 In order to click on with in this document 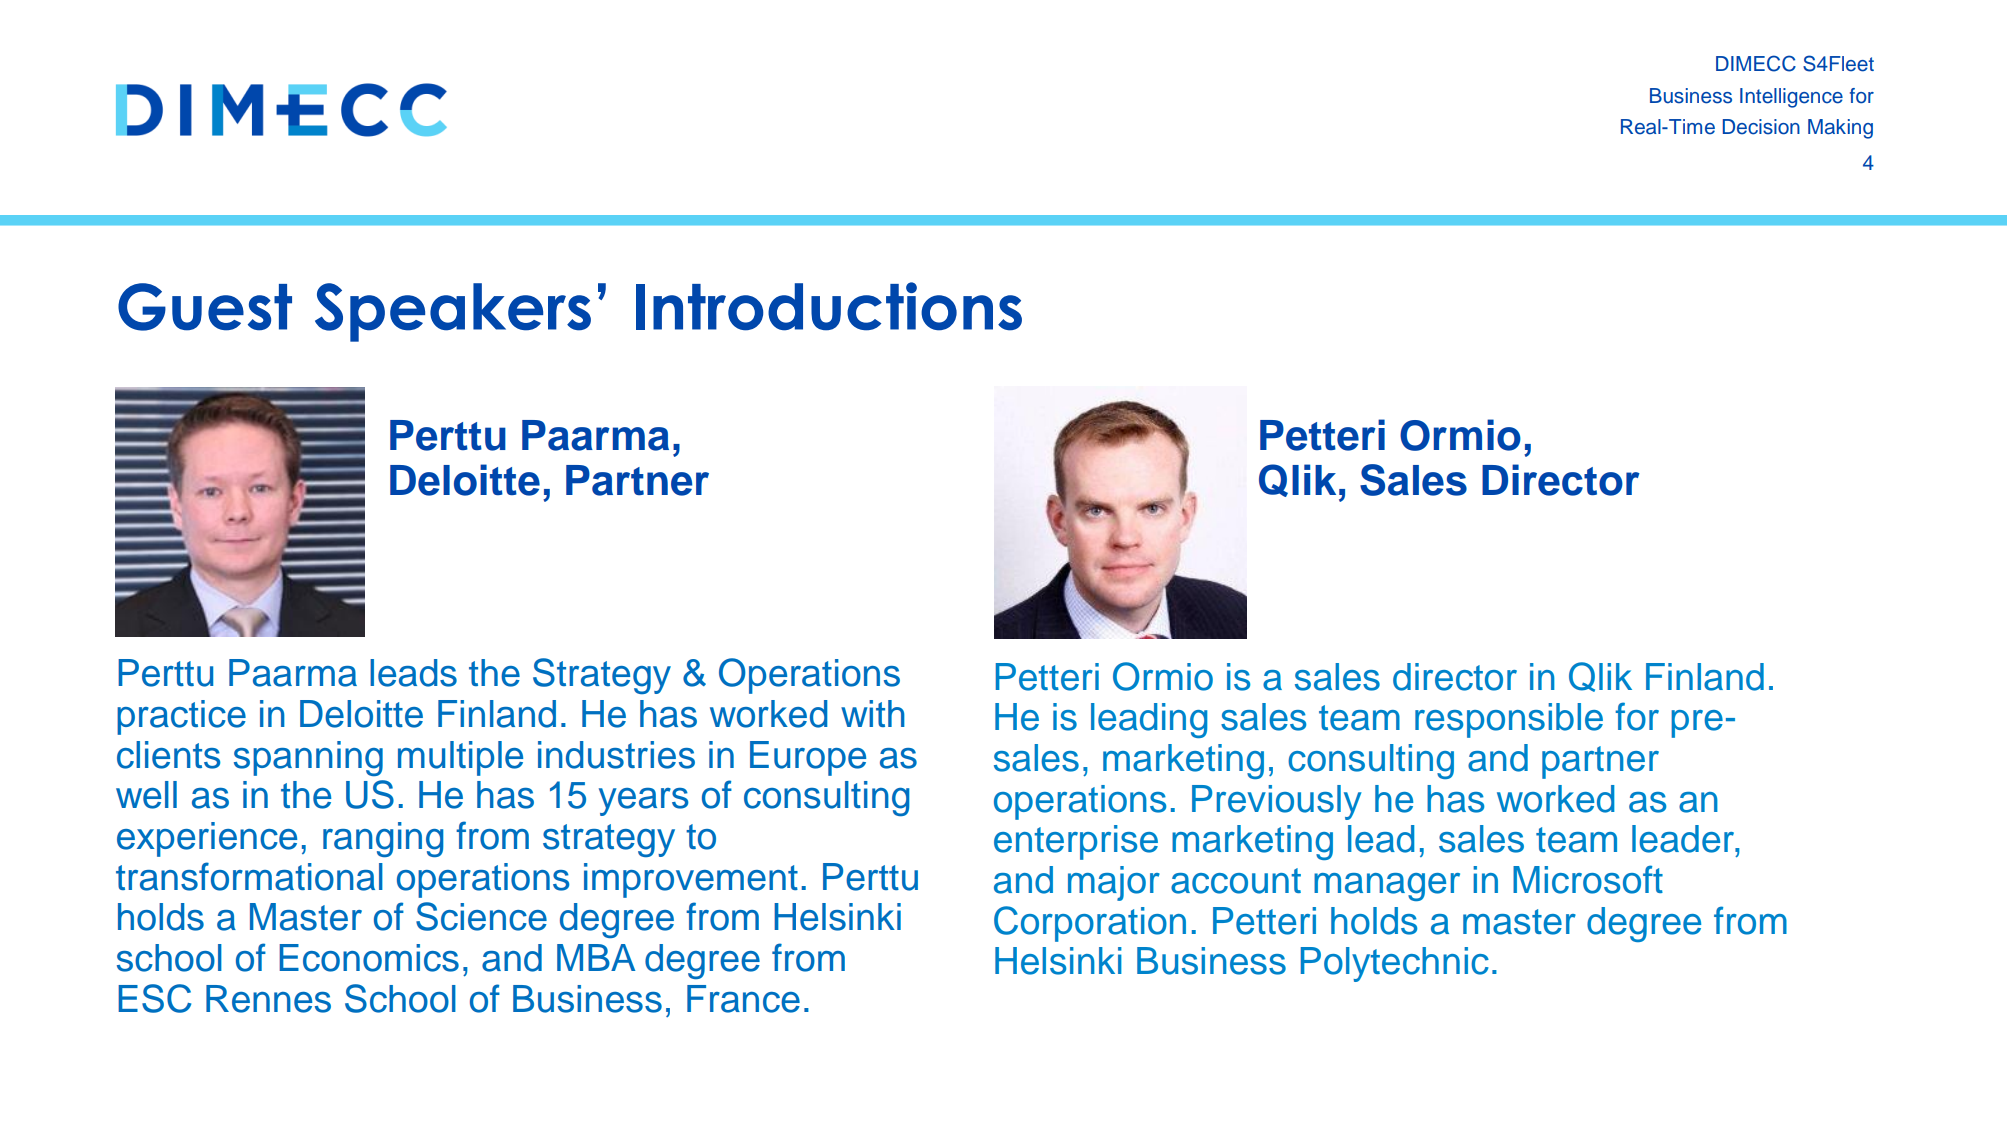, I will do `click(873, 713)`.
